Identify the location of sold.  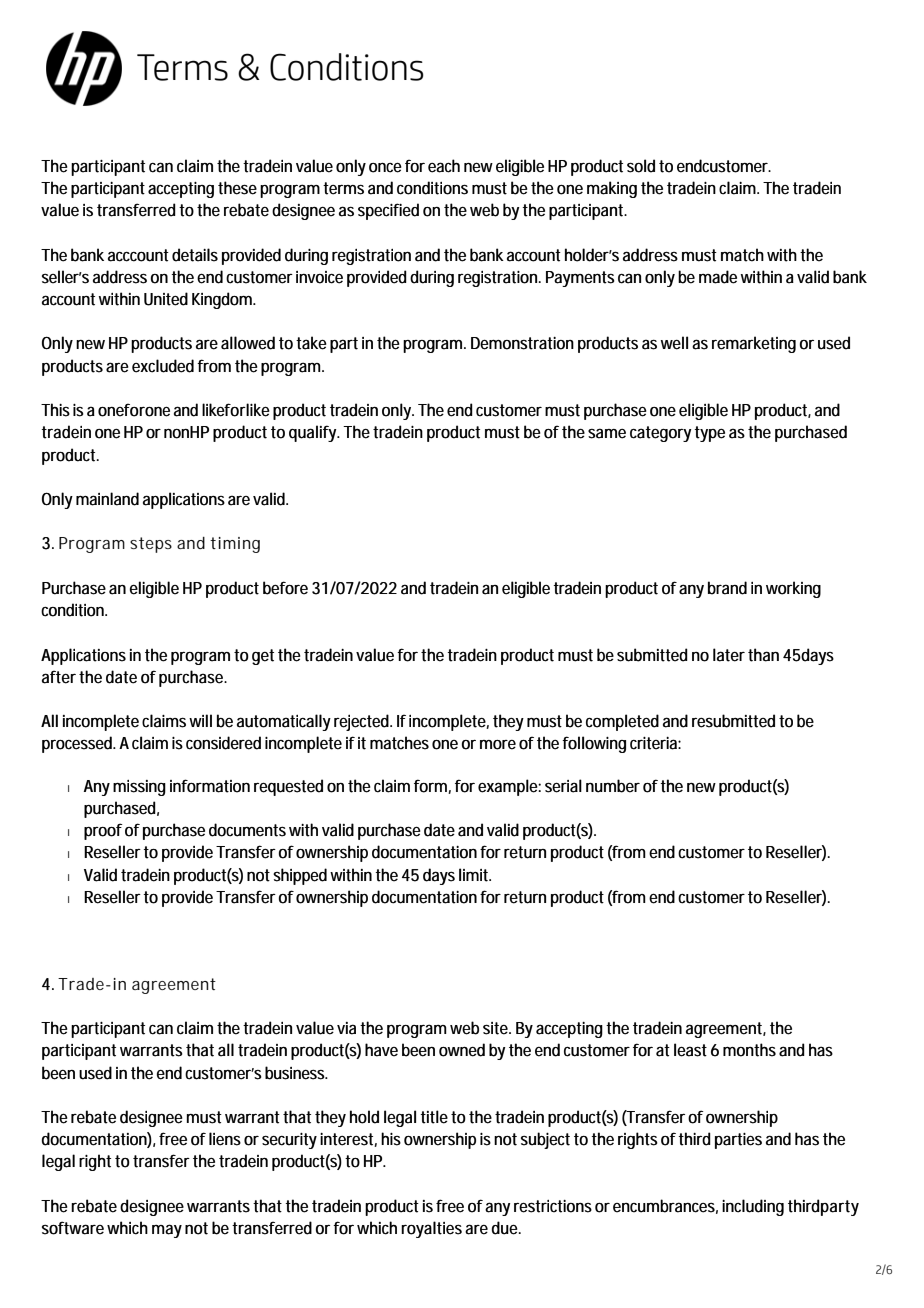
(641, 166).
